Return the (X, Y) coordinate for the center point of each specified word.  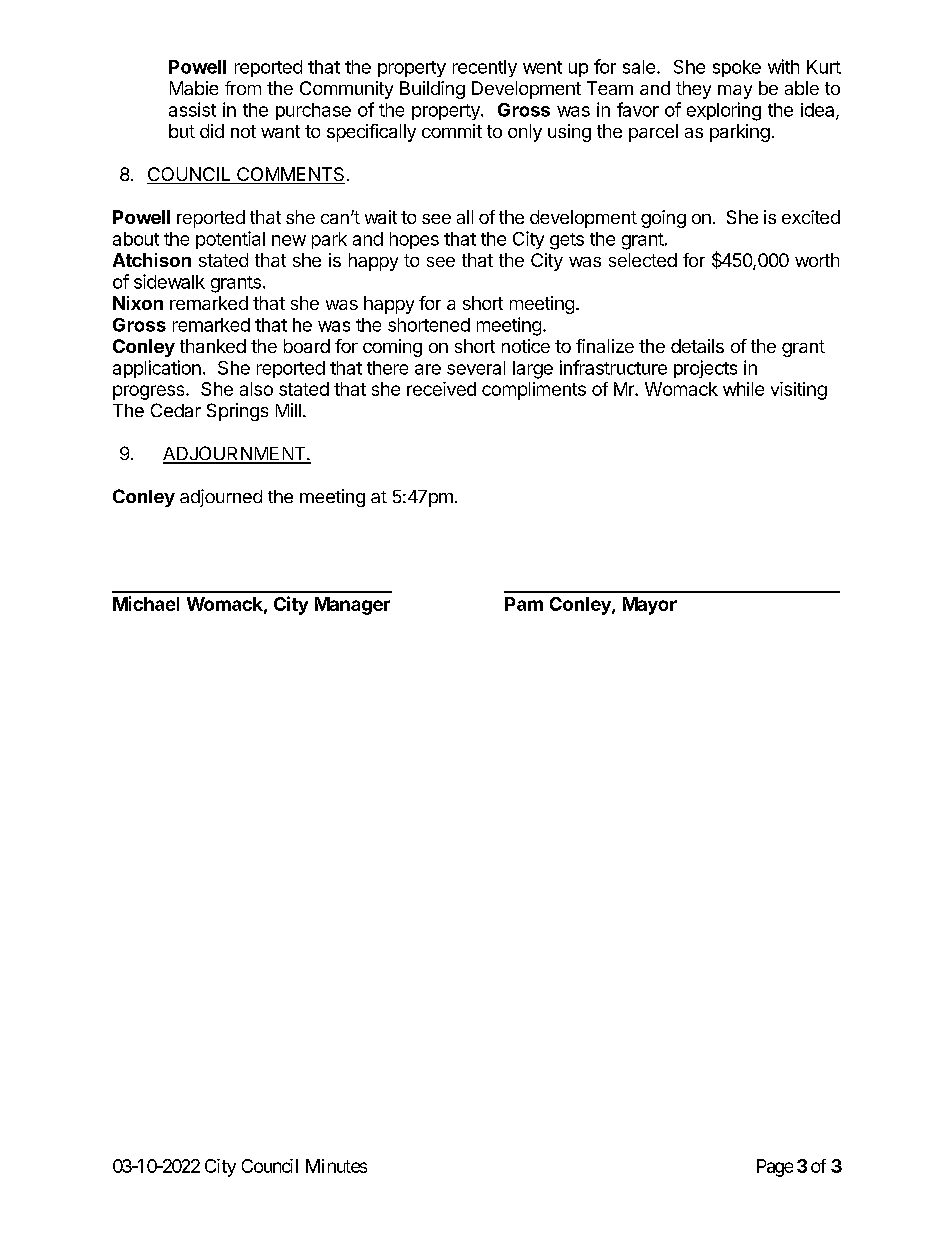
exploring (724, 111)
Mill (288, 410)
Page (775, 1168)
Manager (352, 606)
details (697, 346)
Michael (146, 603)
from (243, 88)
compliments (534, 391)
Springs (237, 412)
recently (485, 68)
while (743, 389)
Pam (524, 604)
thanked (213, 346)
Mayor (650, 606)
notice (526, 346)
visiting (799, 391)
